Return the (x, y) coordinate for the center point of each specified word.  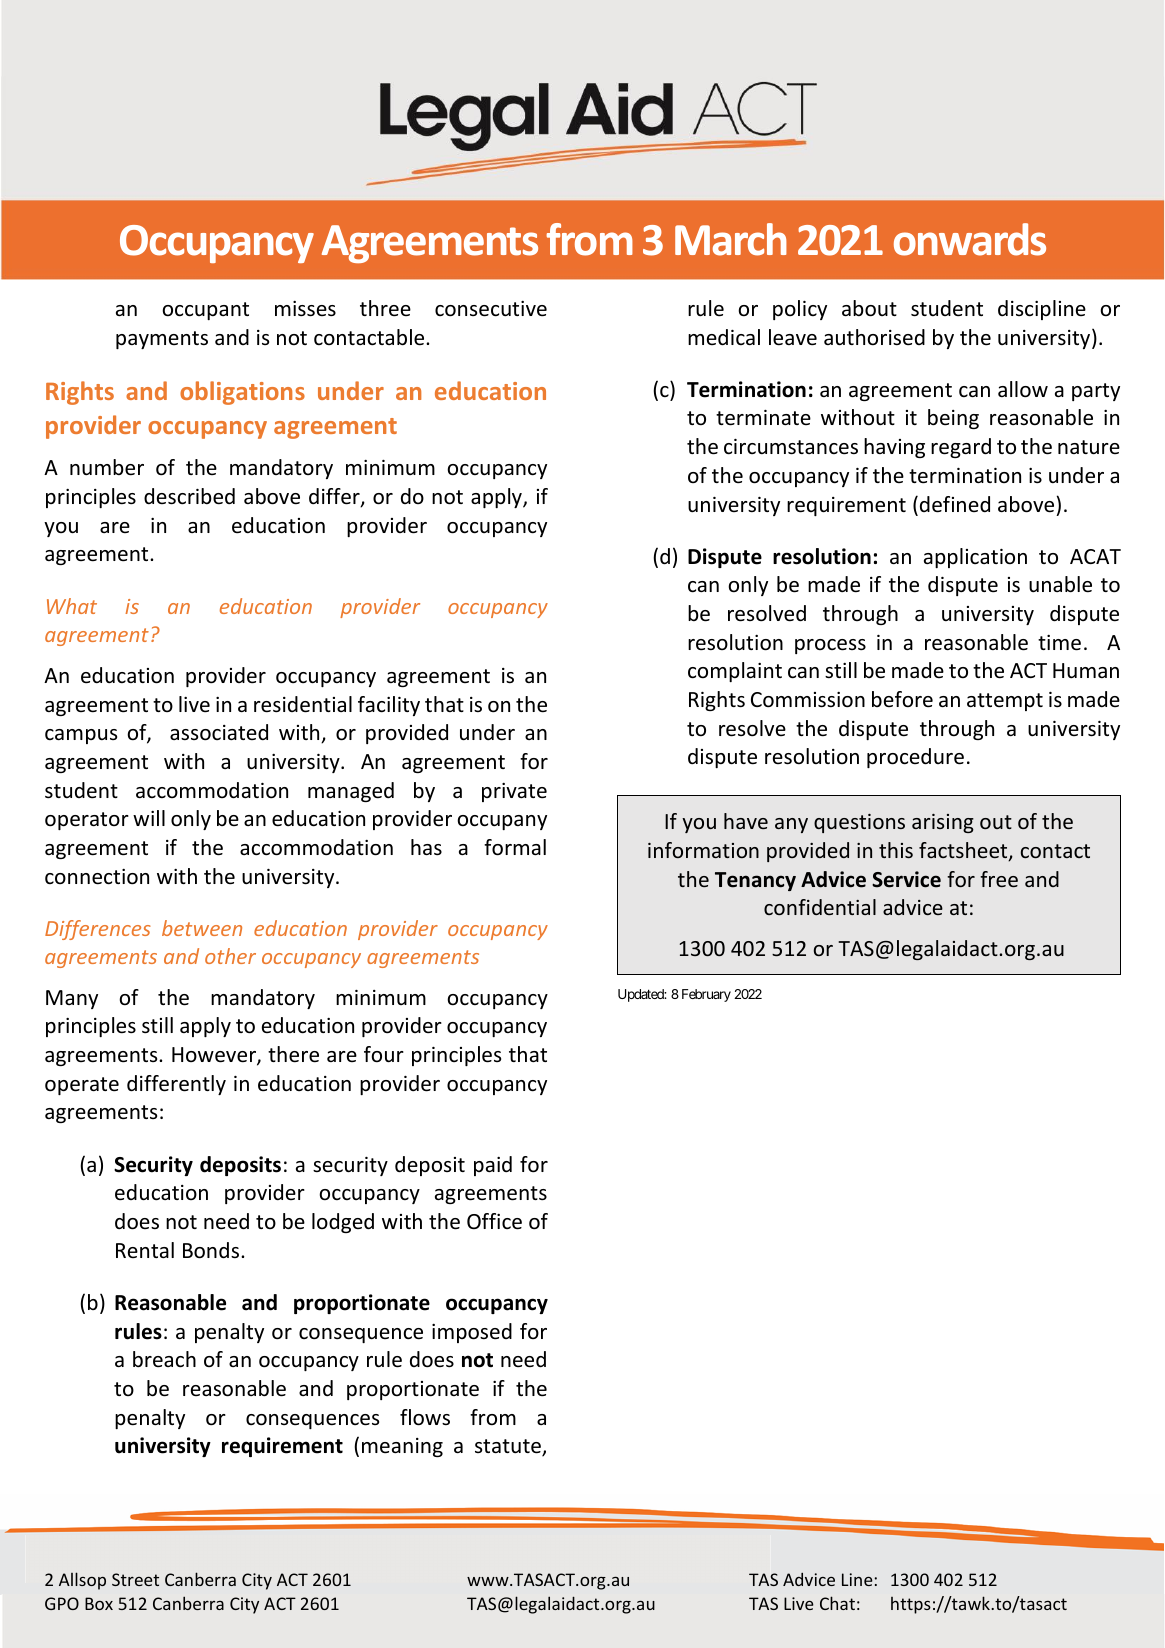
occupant (205, 311)
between (202, 928)
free (999, 879)
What (72, 606)
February (706, 995)
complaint (735, 672)
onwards (970, 239)
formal (515, 847)
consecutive (491, 309)
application (975, 558)
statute (509, 1447)
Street (135, 1579)
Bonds (211, 1250)
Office (494, 1221)
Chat (837, 1603)
